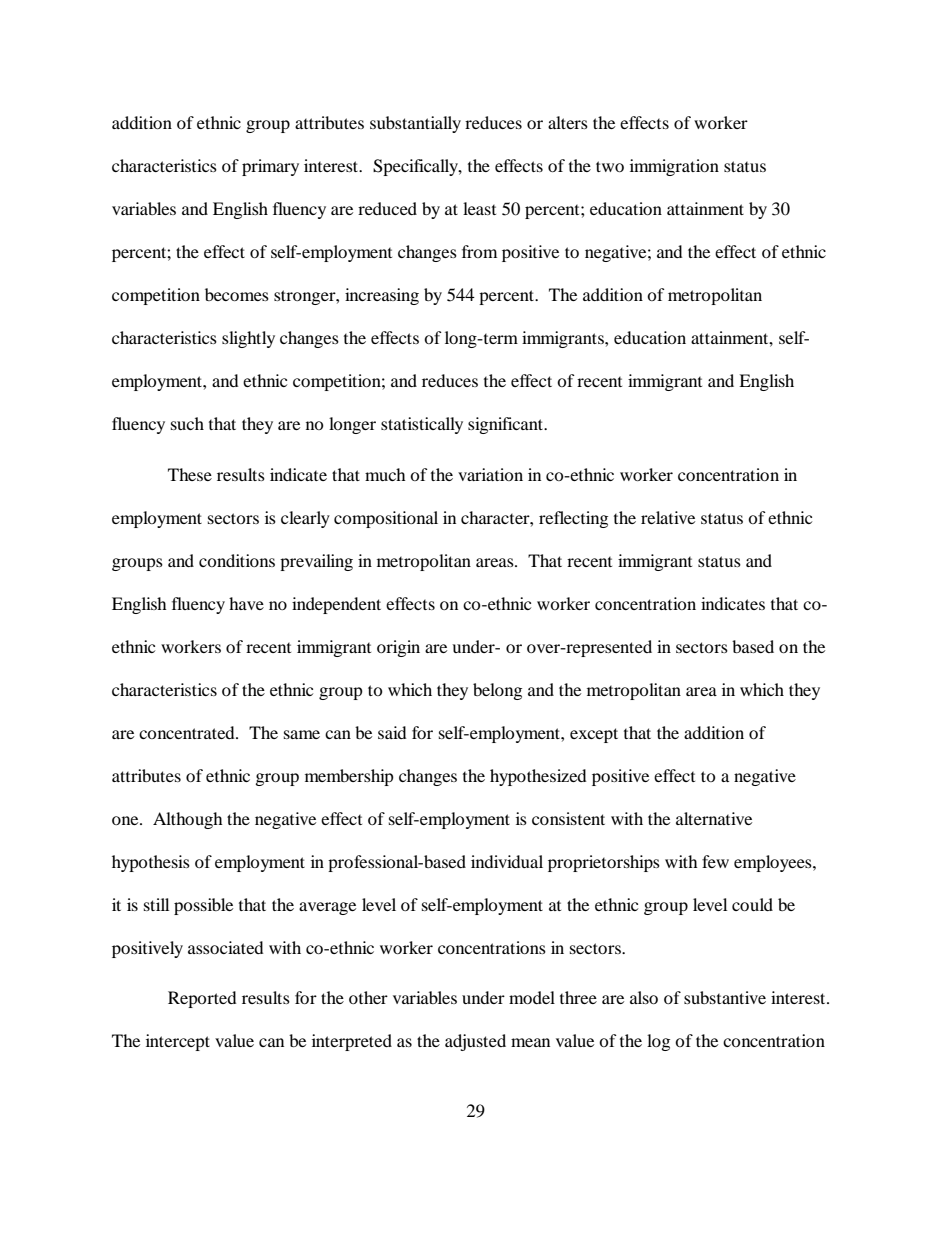 Image resolution: width=952 pixels, height=1233 pixels. What do you see at coordinates (475, 1042) in the screenshot?
I see `adjusted` at bounding box center [475, 1042].
